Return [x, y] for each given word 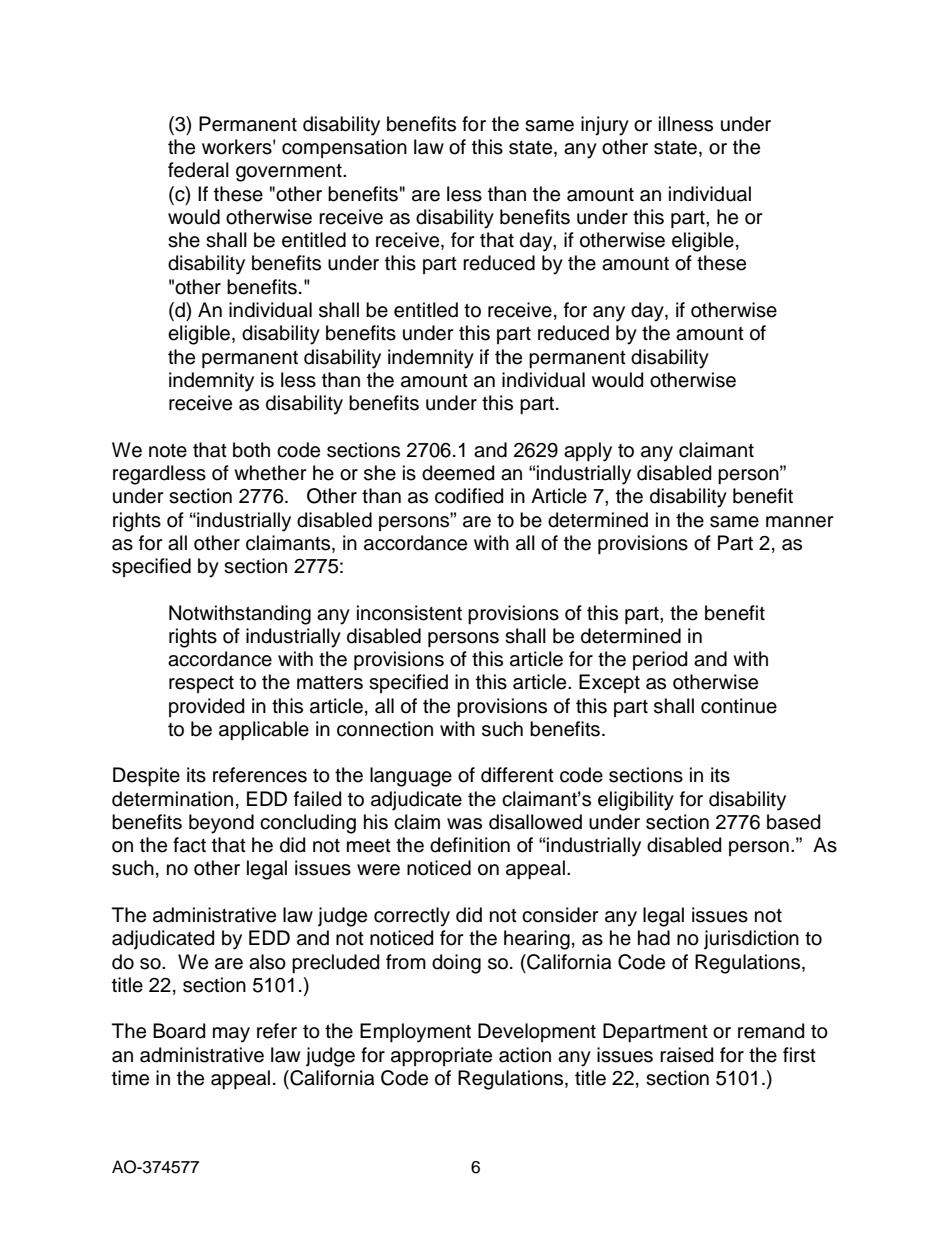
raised [686, 1055]
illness [686, 124]
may [231, 1035]
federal [198, 170]
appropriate [441, 1056]
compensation [344, 148]
